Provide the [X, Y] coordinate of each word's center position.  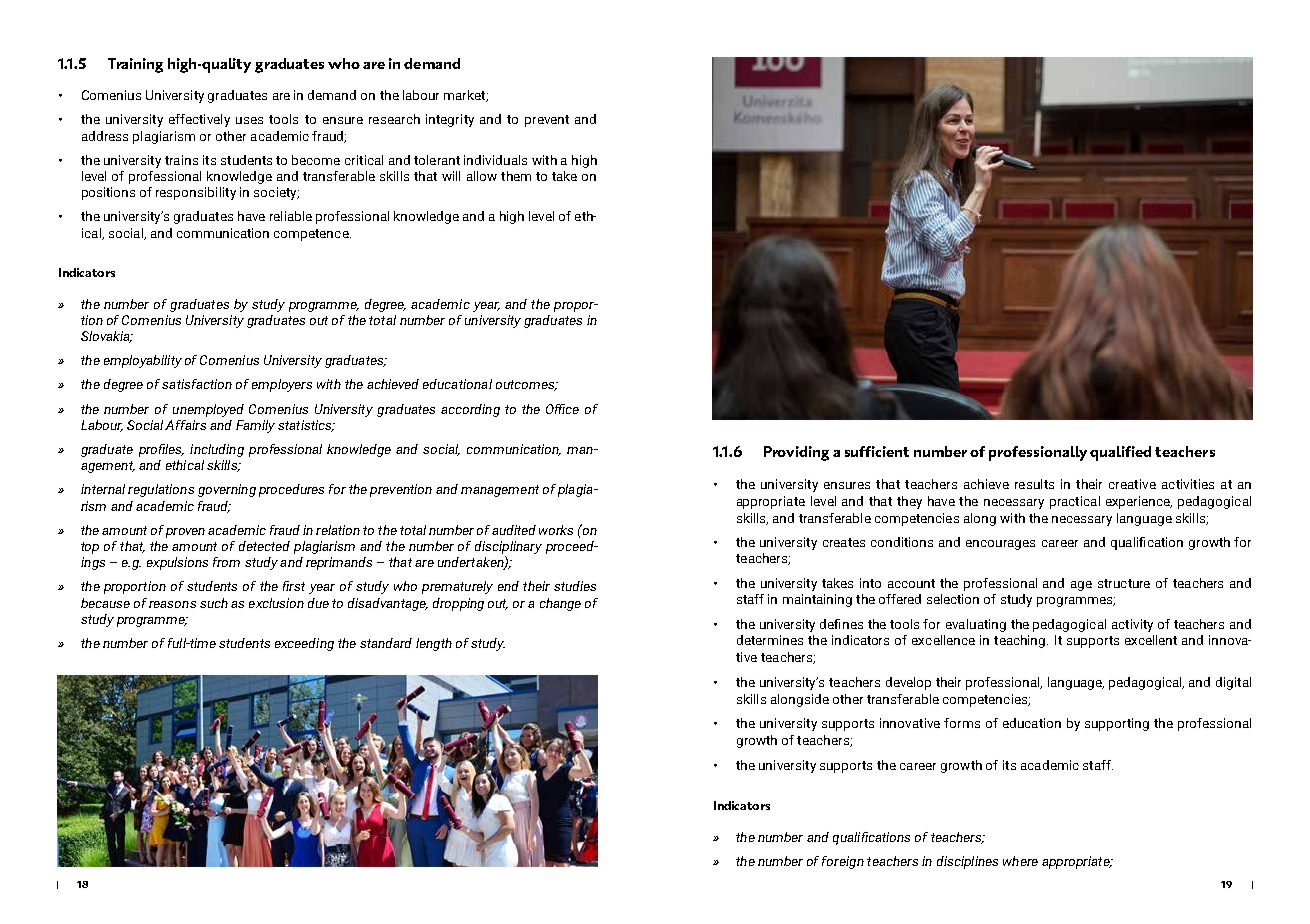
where [1020, 861]
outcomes [526, 385]
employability [143, 361]
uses [249, 120]
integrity [450, 120]
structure [1124, 583]
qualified [1120, 453]
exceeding [304, 644]
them [516, 176]
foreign [843, 862]
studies [575, 586]
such [214, 603]
